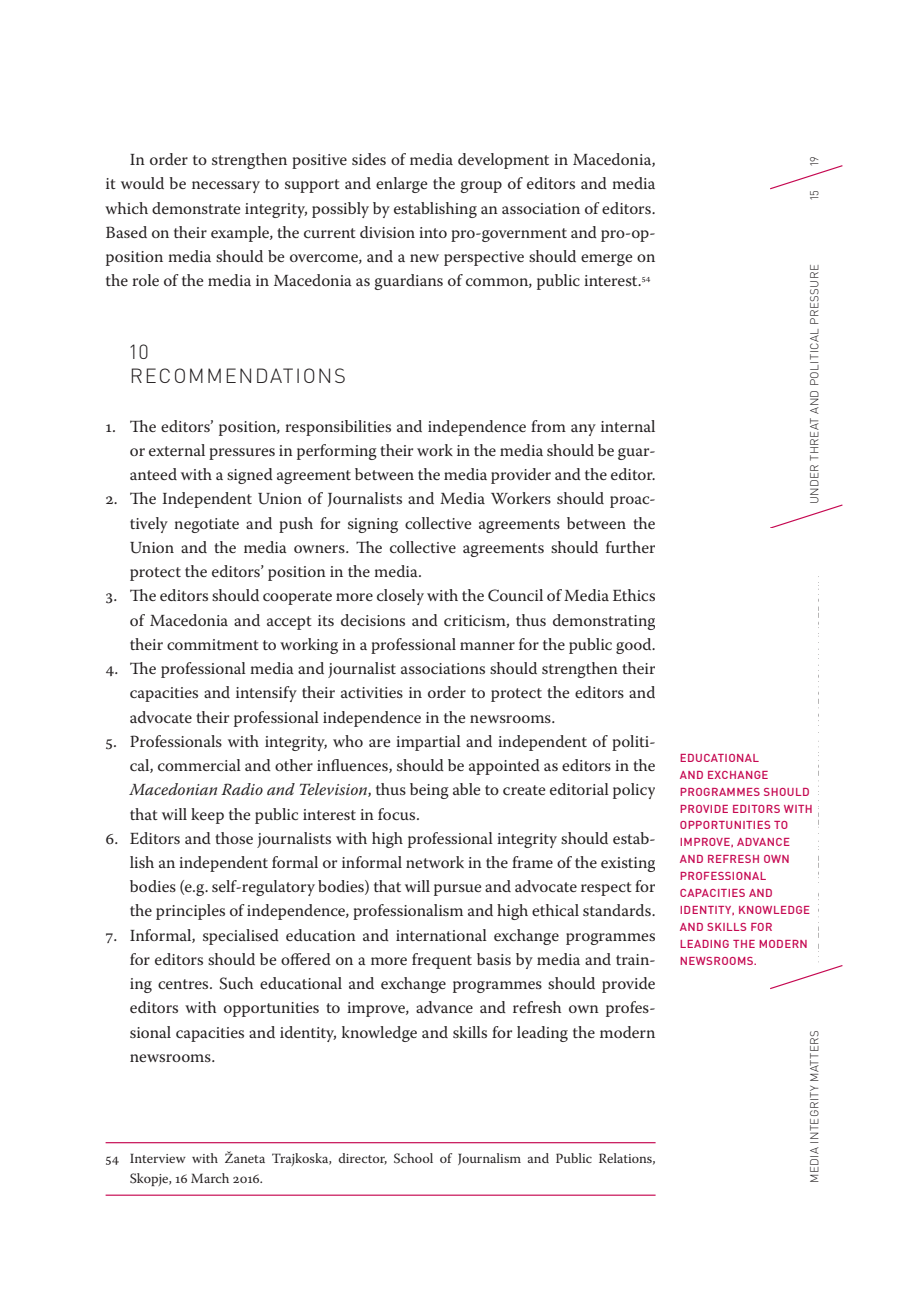 This page has height=1308, width=924. I want to click on signing, so click(373, 525).
